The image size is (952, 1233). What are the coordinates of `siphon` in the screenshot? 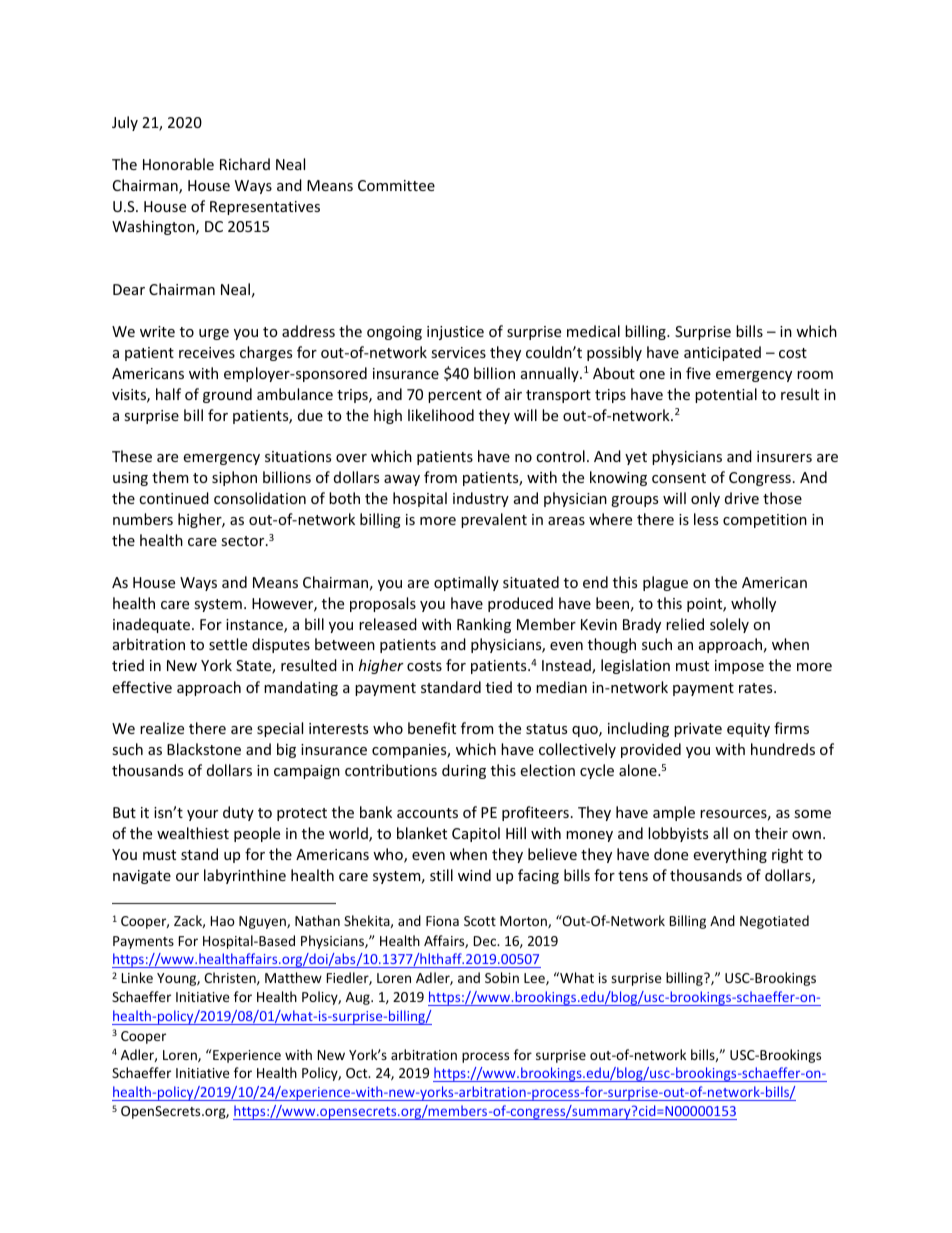 It's located at (234, 478).
